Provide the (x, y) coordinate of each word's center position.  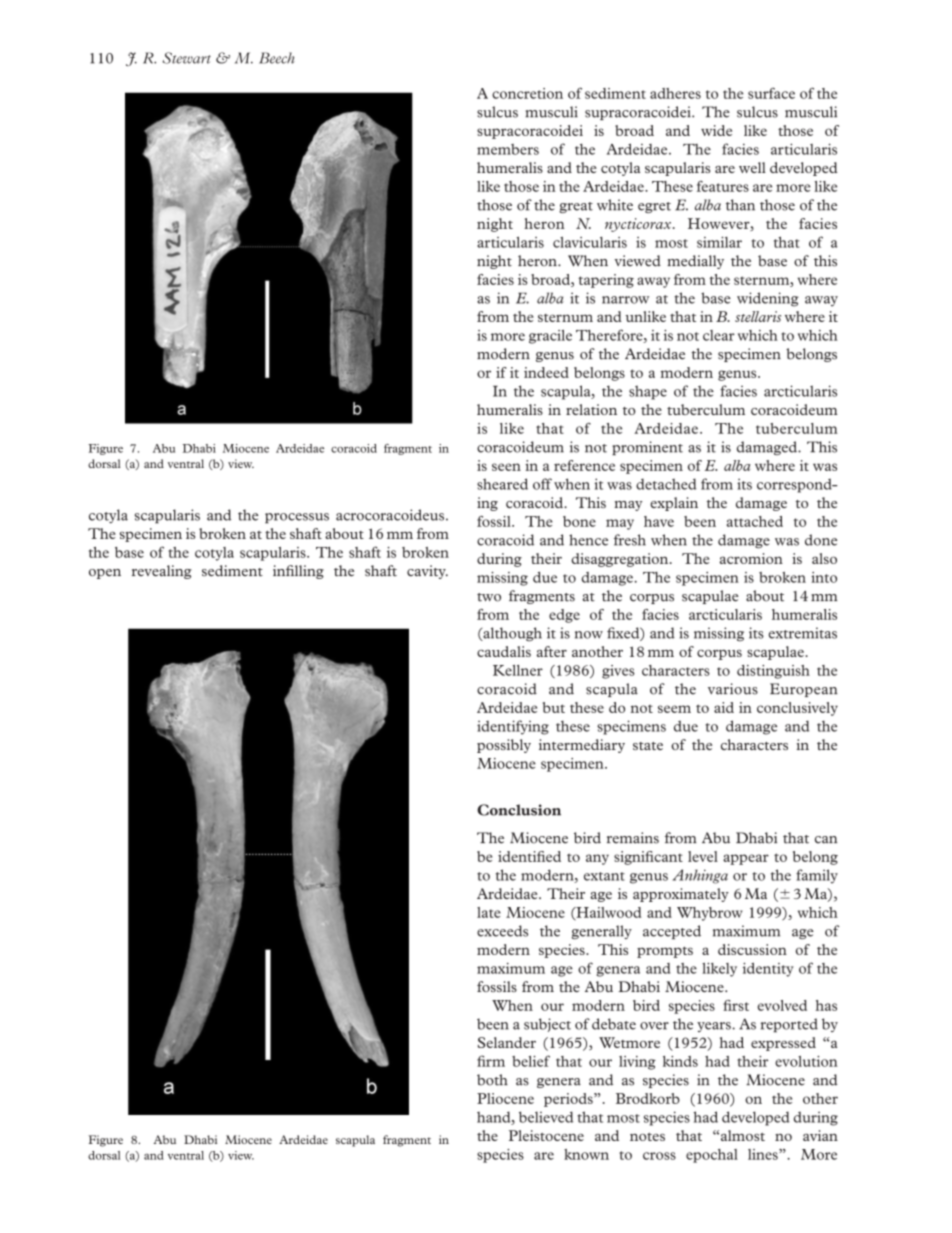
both (492, 1080)
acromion (751, 558)
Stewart (187, 58)
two (489, 597)
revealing (162, 572)
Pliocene (505, 1098)
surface (771, 93)
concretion (527, 93)
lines (764, 1154)
